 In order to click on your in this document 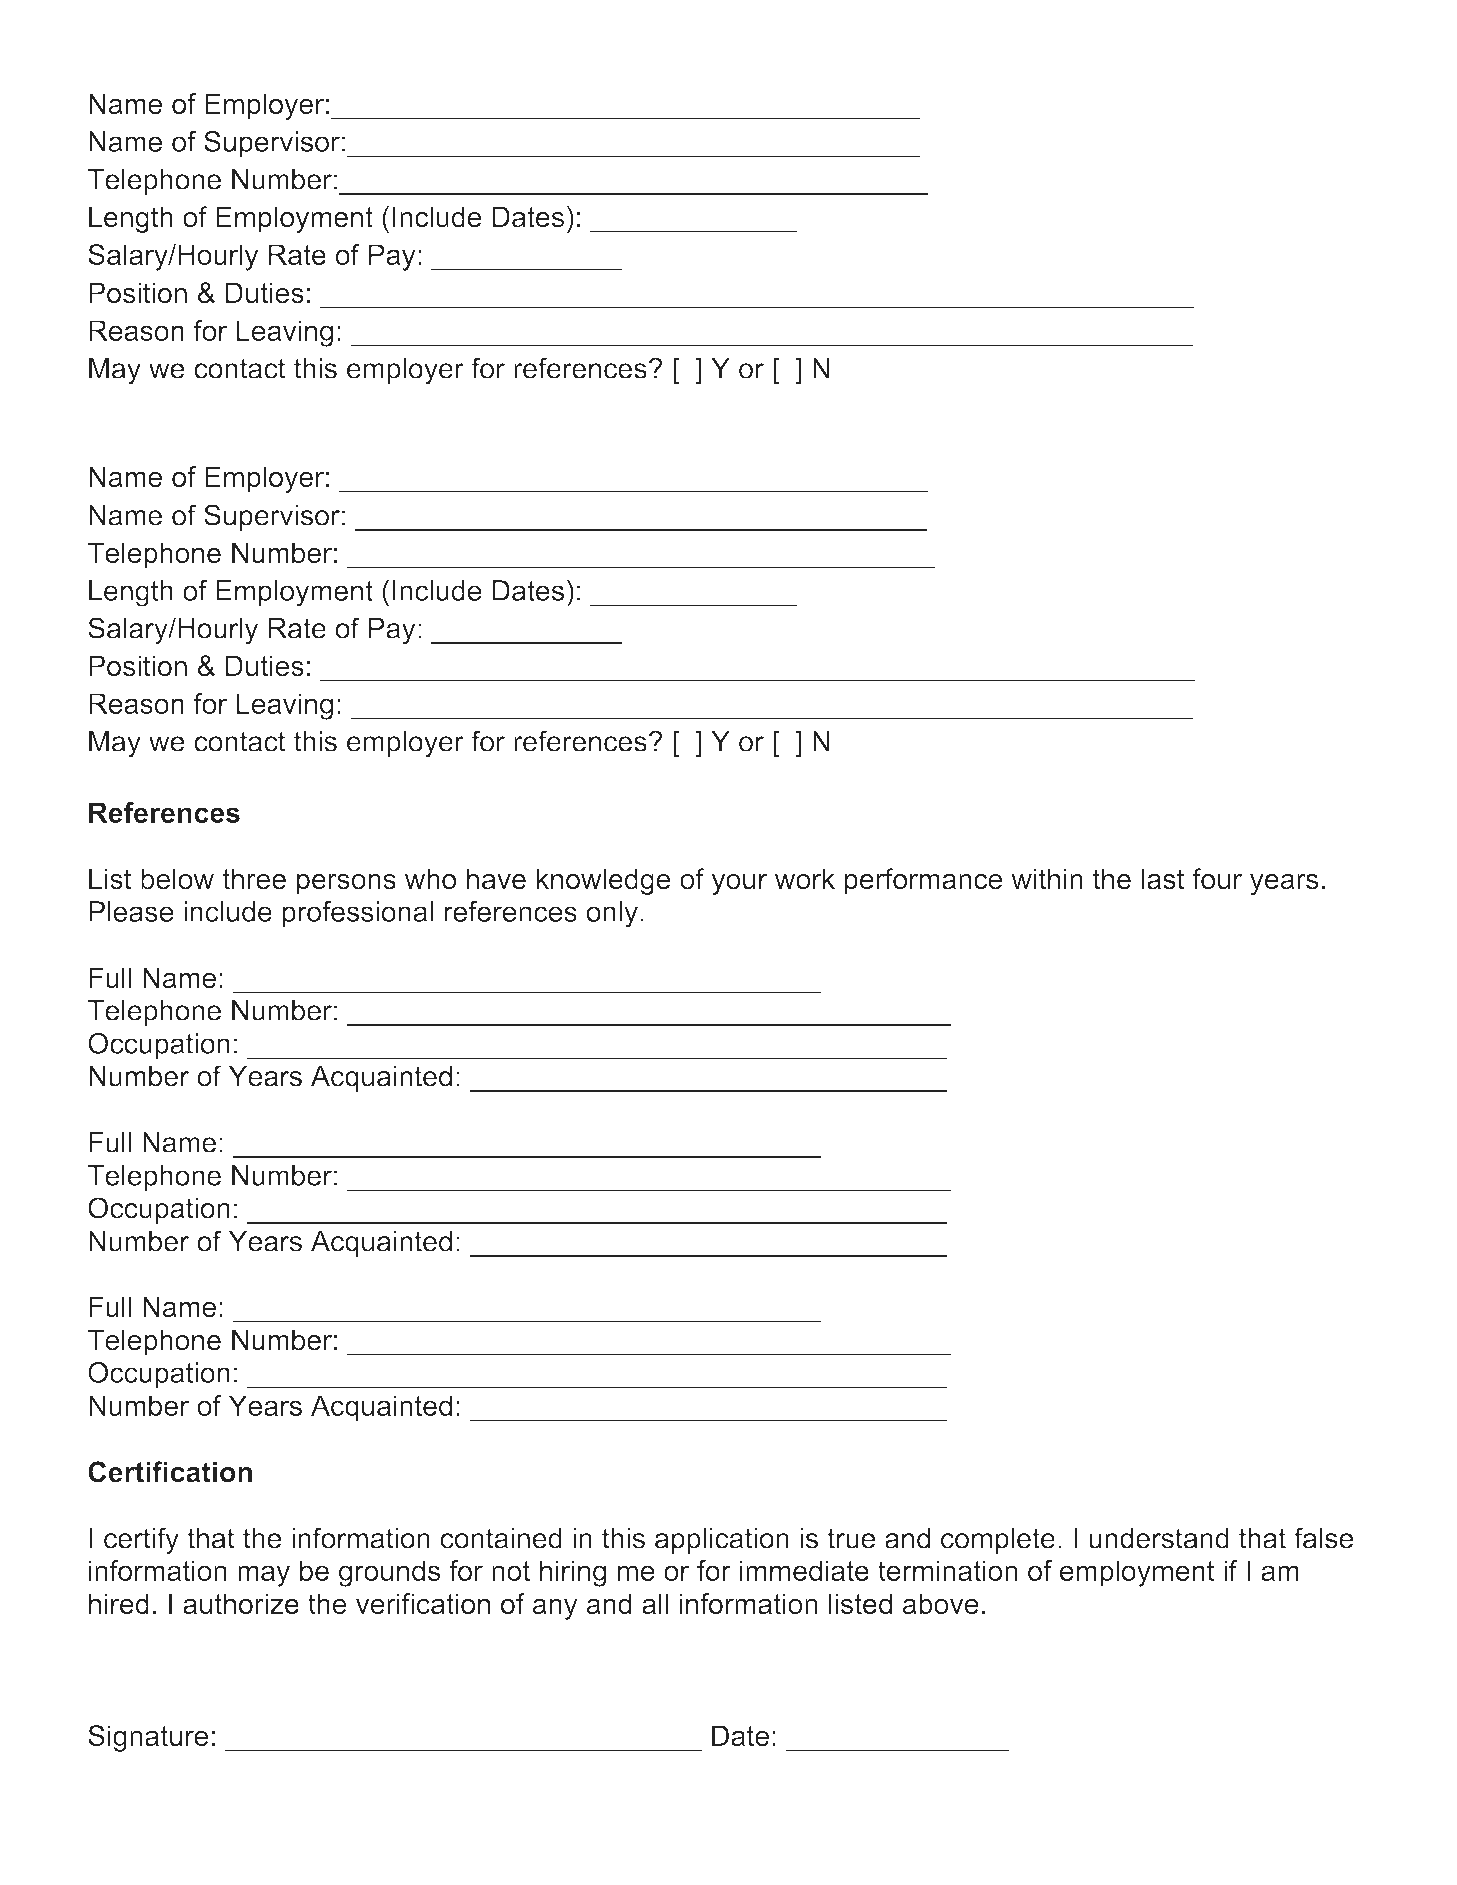, I will do `click(739, 884)`.
